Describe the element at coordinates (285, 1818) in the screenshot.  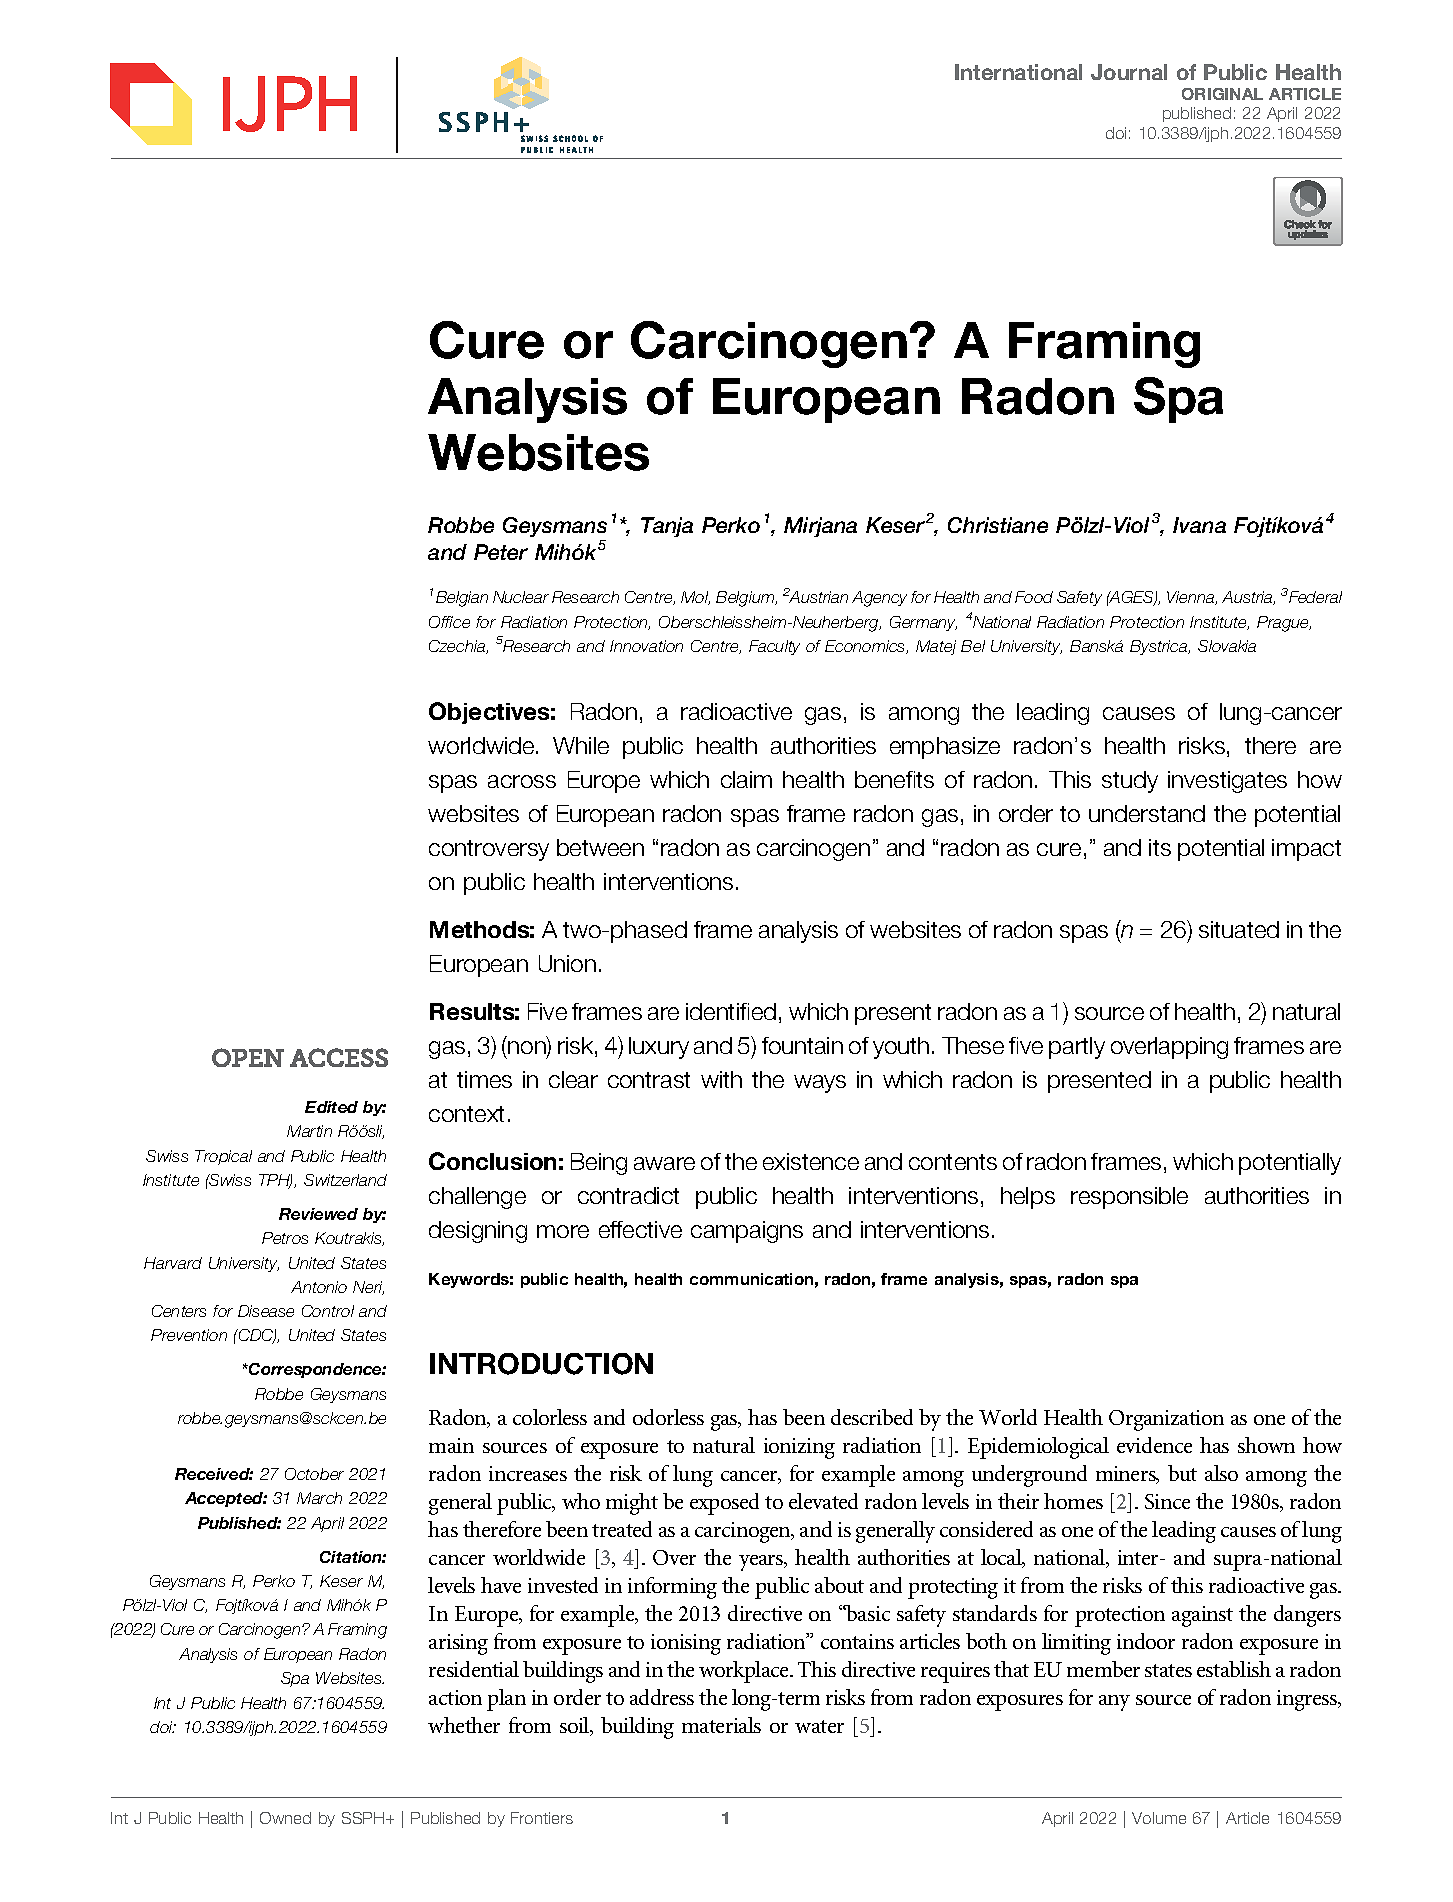
I see `Owned` at that location.
